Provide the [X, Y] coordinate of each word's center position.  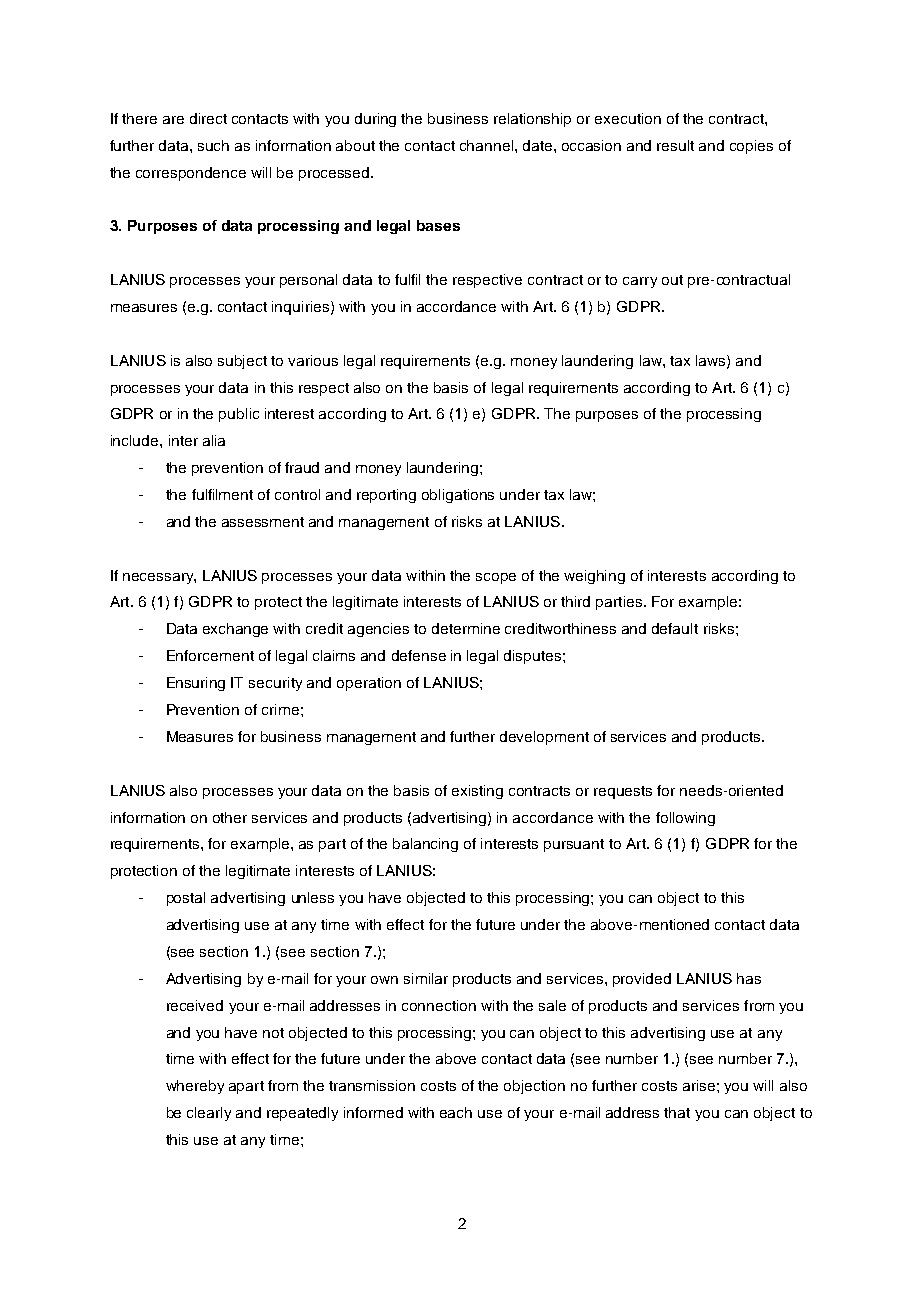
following [685, 819]
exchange [235, 630]
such [213, 145]
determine [466, 628]
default [675, 628]
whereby [195, 1087]
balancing [425, 845]
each [456, 1112]
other [230, 817]
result [675, 145]
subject [242, 362]
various [313, 360]
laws [712, 361]
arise [699, 1085]
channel [488, 145]
